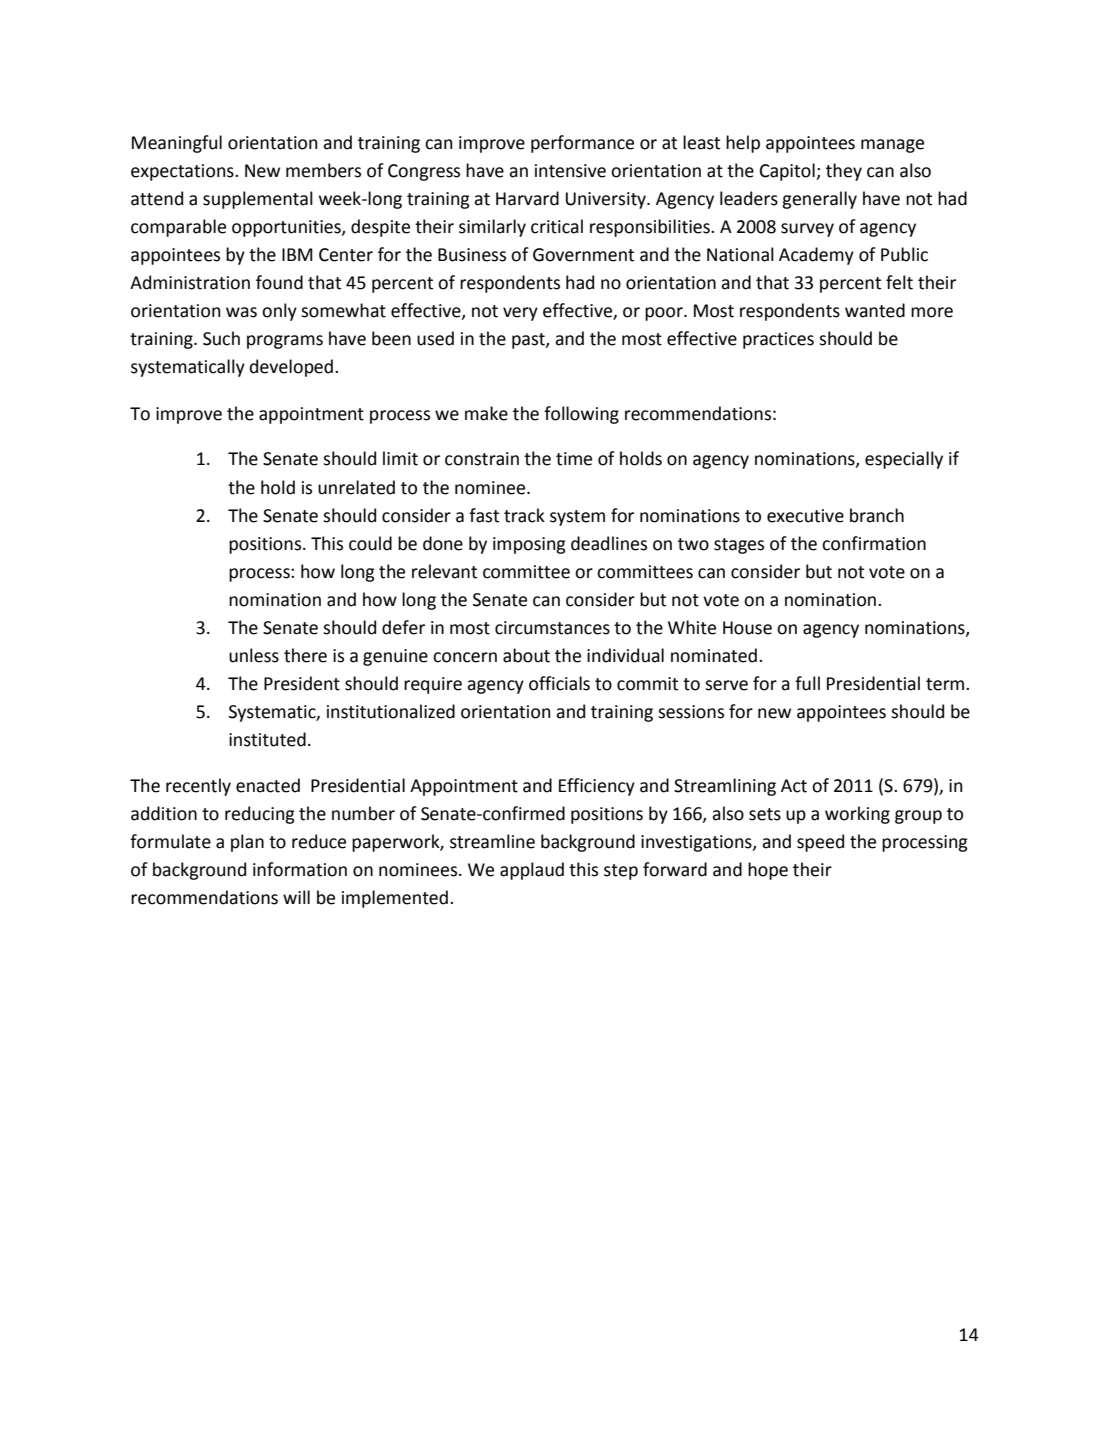 Image resolution: width=1109 pixels, height=1436 pixels. I want to click on expectations, so click(183, 172).
